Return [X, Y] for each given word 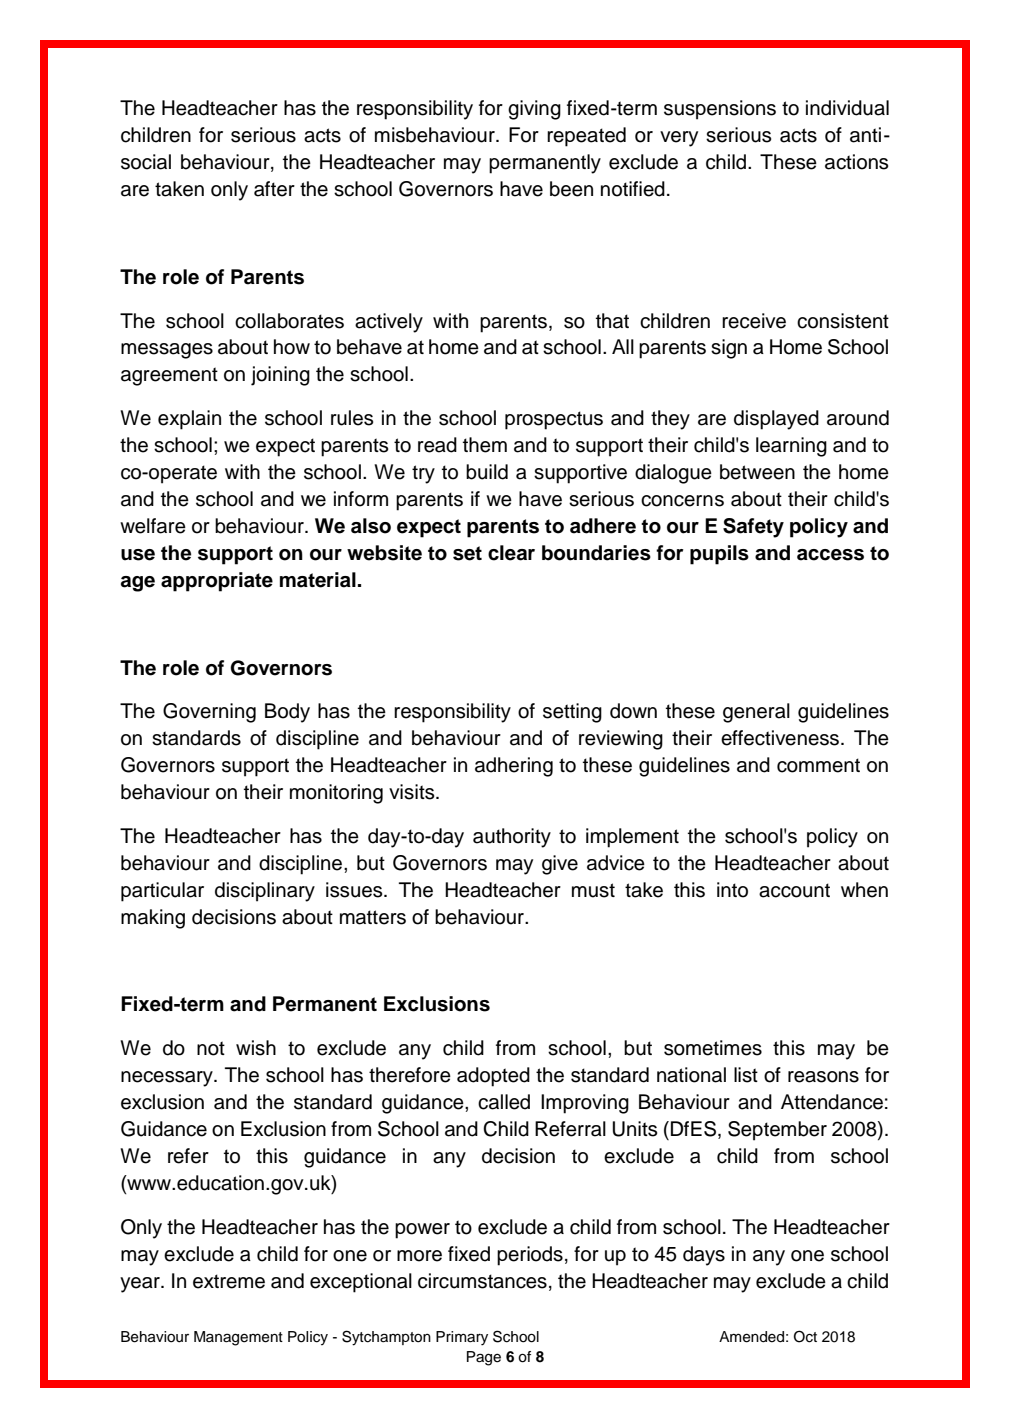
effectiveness [781, 738]
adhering [514, 767]
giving [534, 110]
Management [238, 1338]
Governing [209, 713]
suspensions [720, 110]
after [274, 189]
